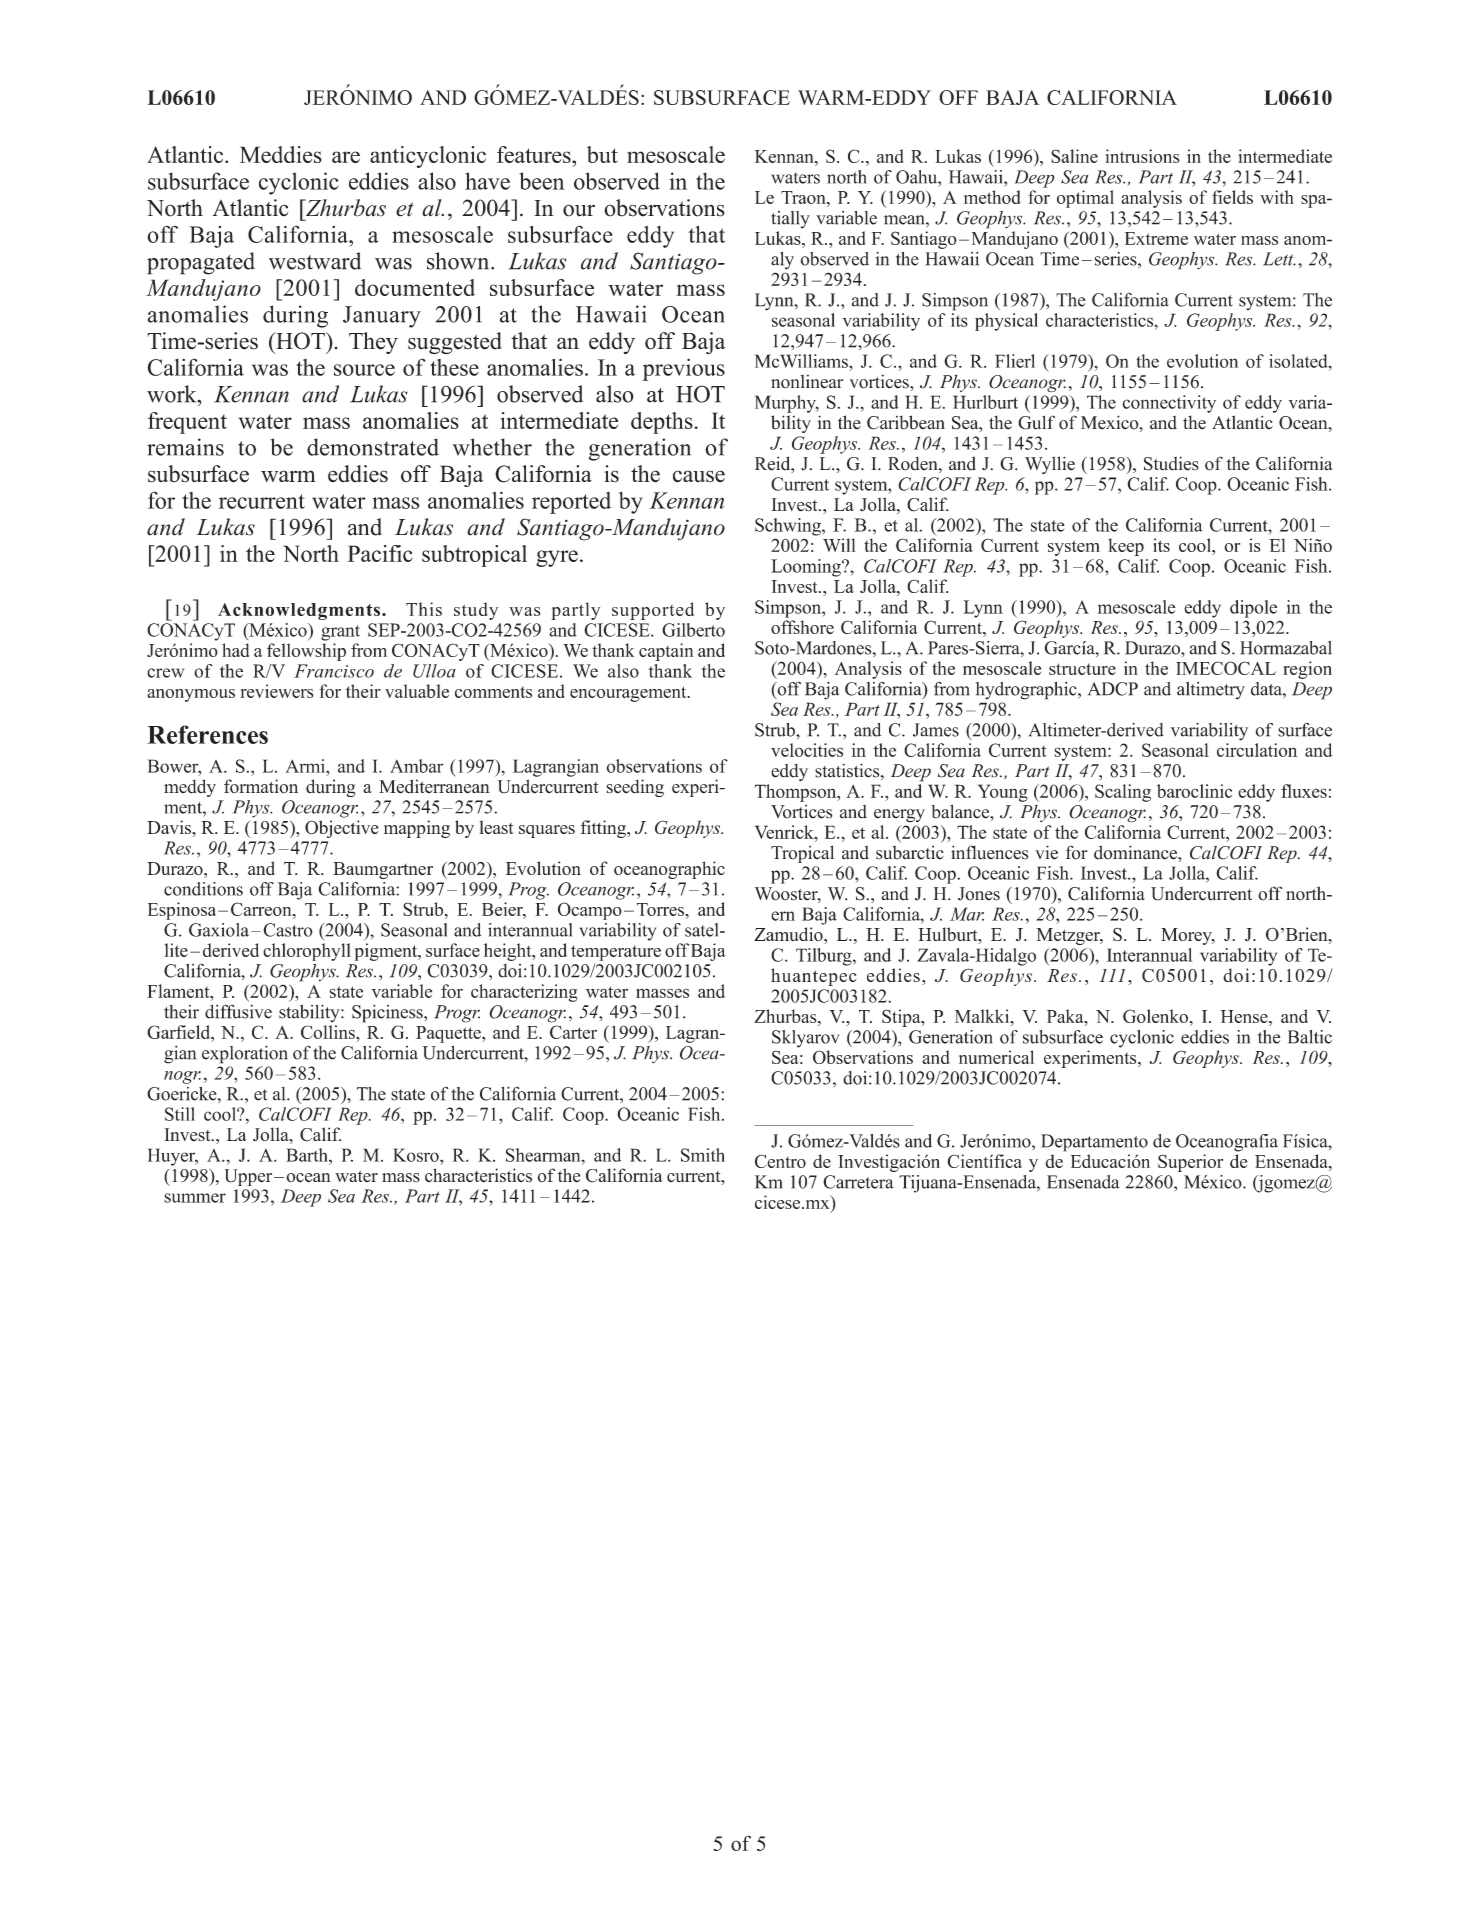 The height and width of the screenshot is (1915, 1480). Describe the element at coordinates (308, 1155) in the screenshot. I see `Barth` at that location.
